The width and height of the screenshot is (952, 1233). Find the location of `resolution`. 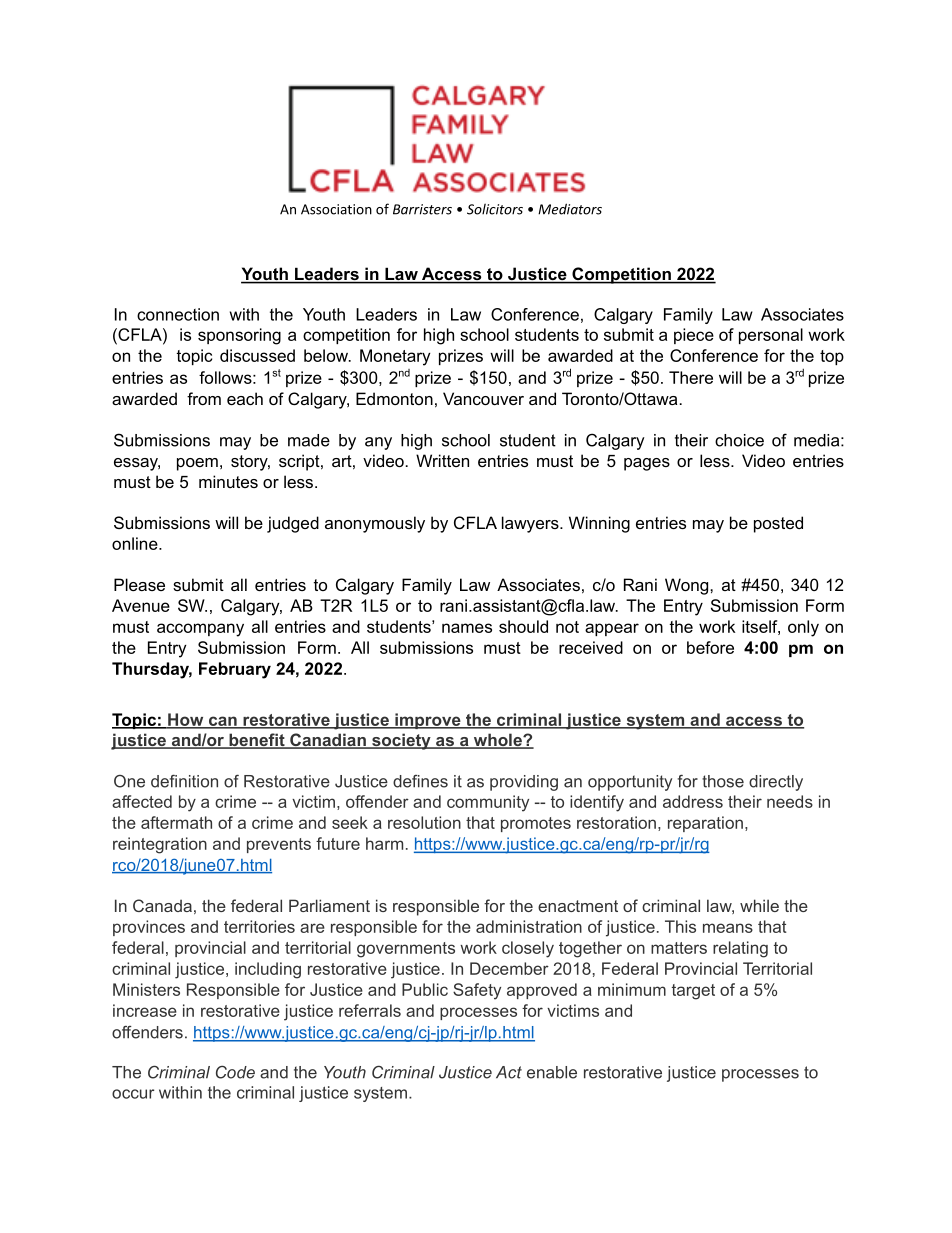

resolution is located at coordinates (424, 822).
